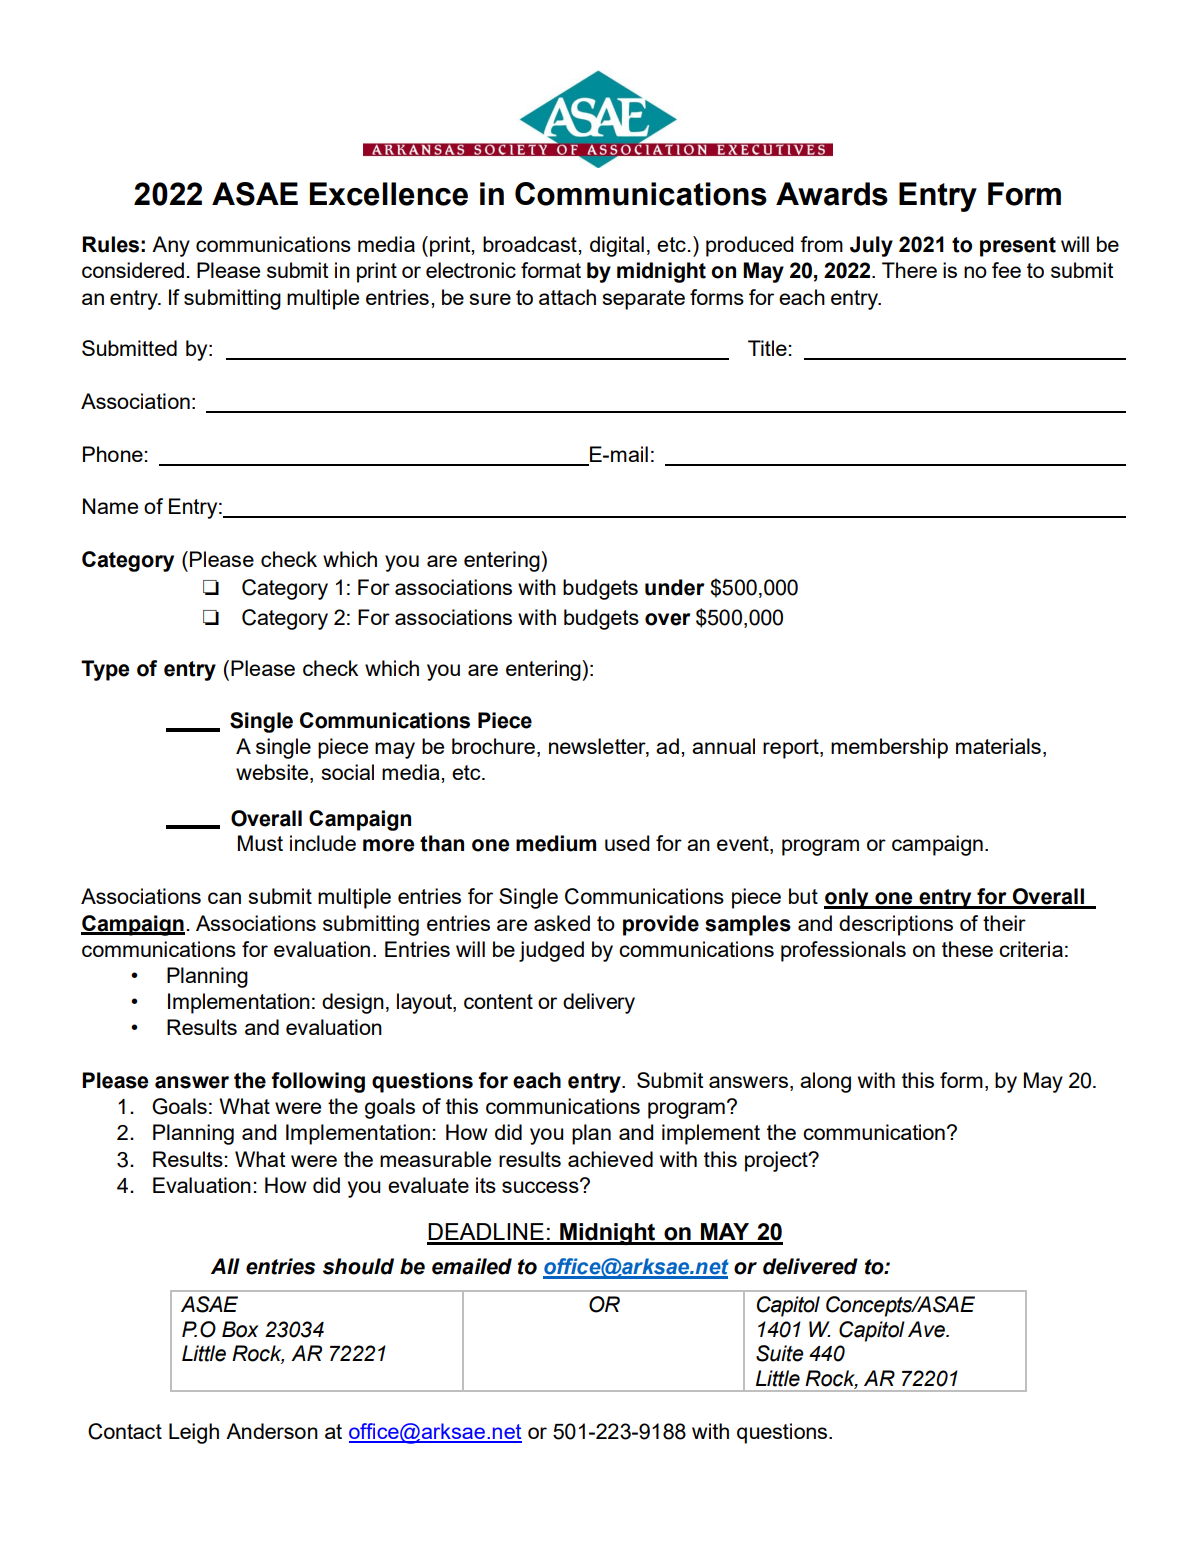 The height and width of the screenshot is (1548, 1196). Describe the element at coordinates (825, 1082) in the screenshot. I see `along` at that location.
